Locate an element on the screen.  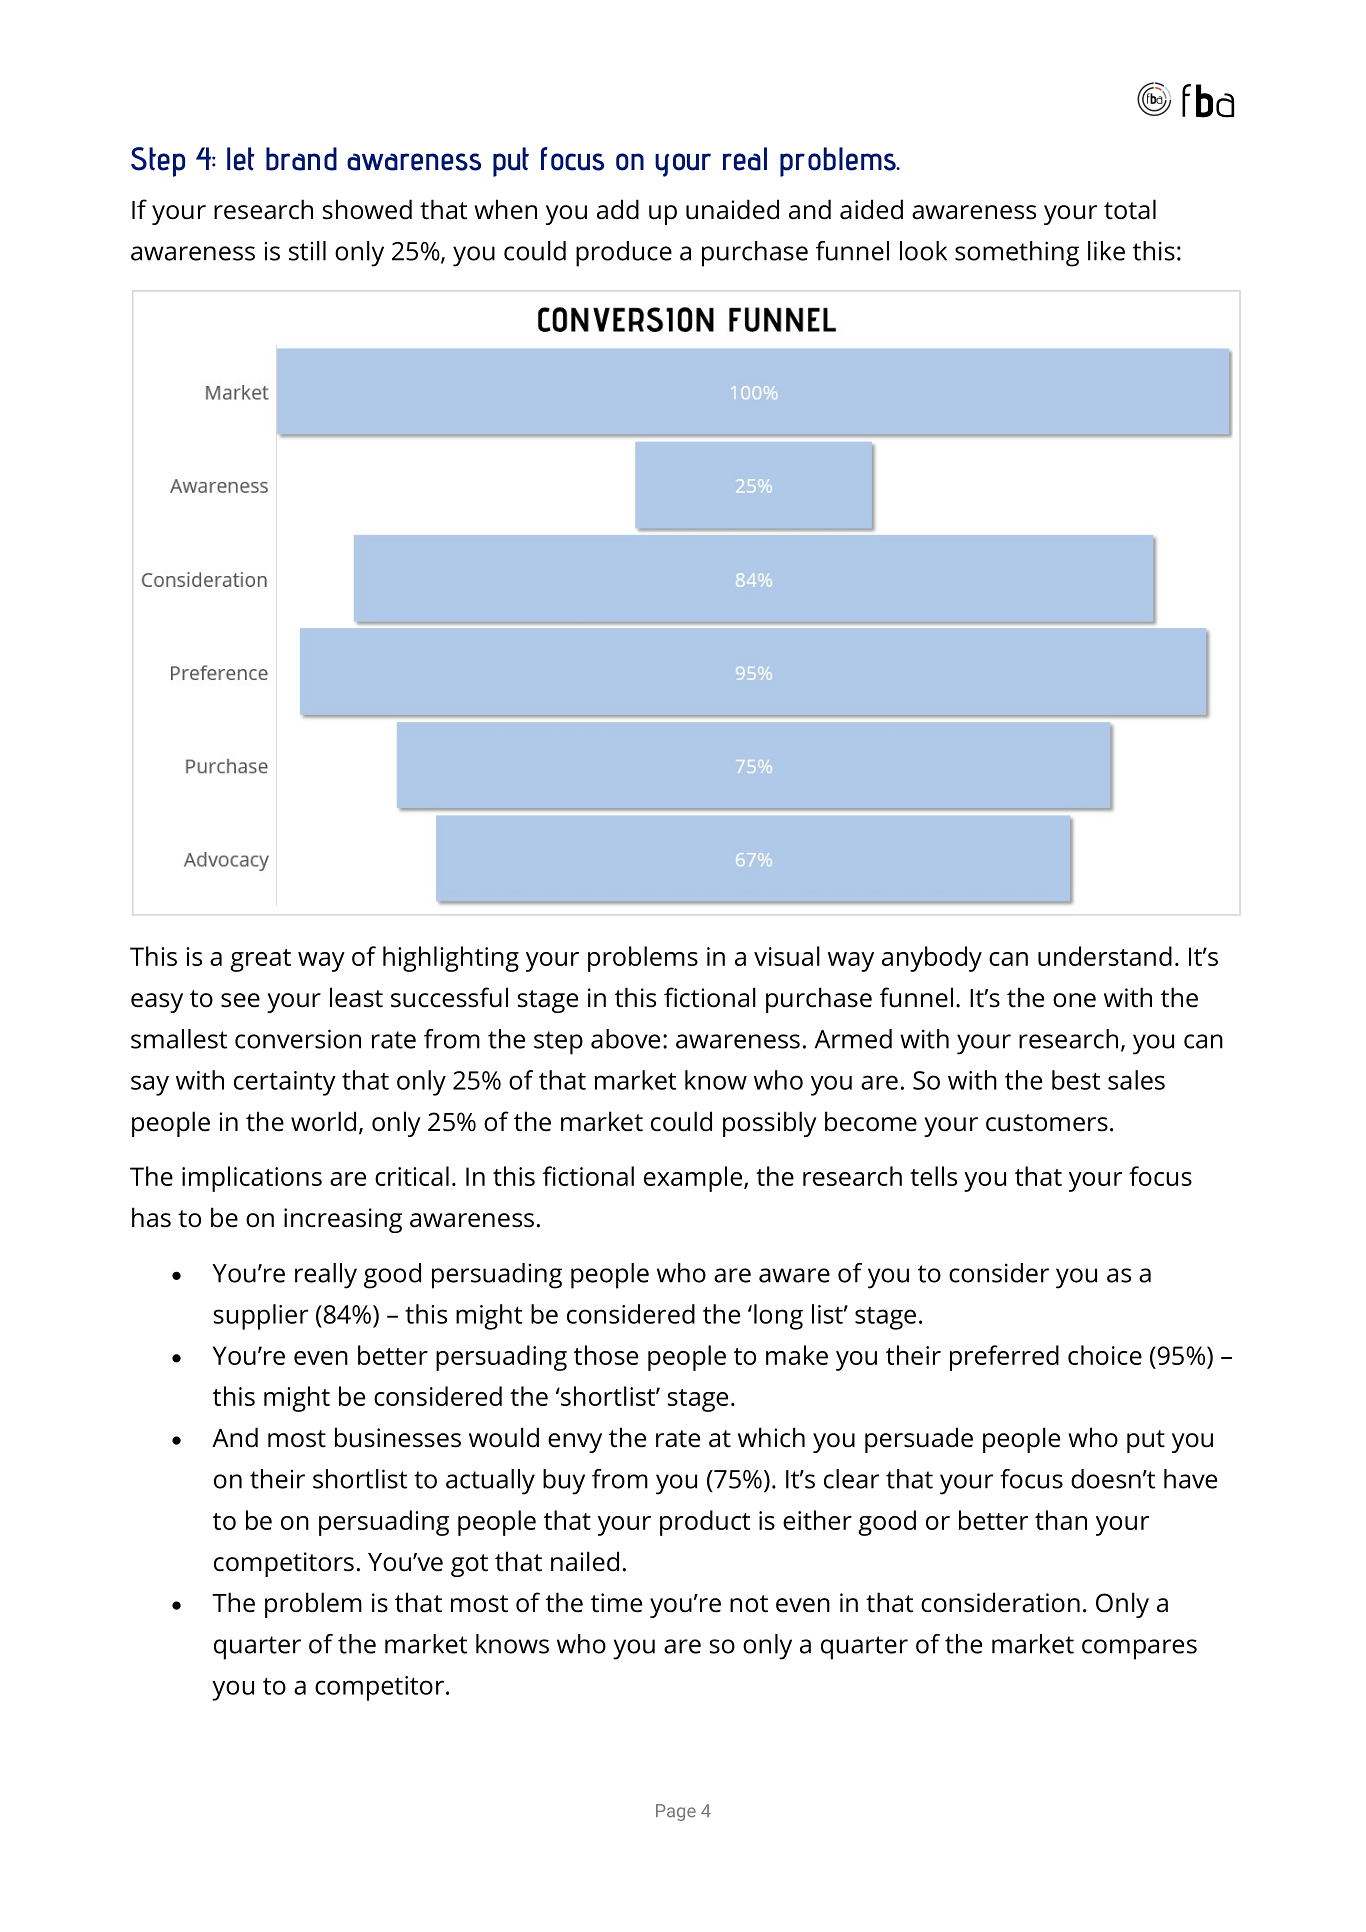
total is located at coordinates (1130, 209).
